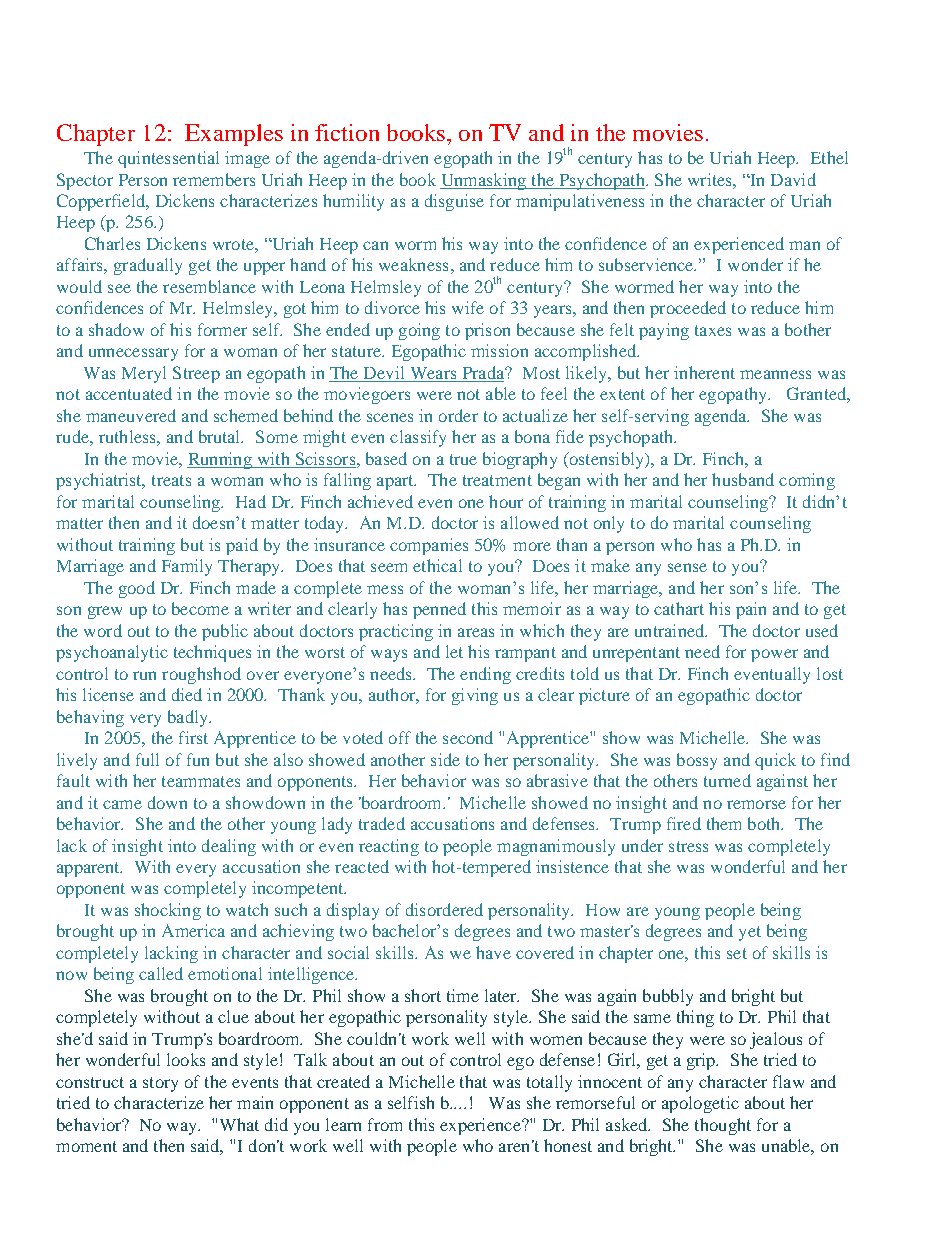 This document has height=1233, width=952. Describe the element at coordinates (711, 179) in the document. I see `writes` at that location.
